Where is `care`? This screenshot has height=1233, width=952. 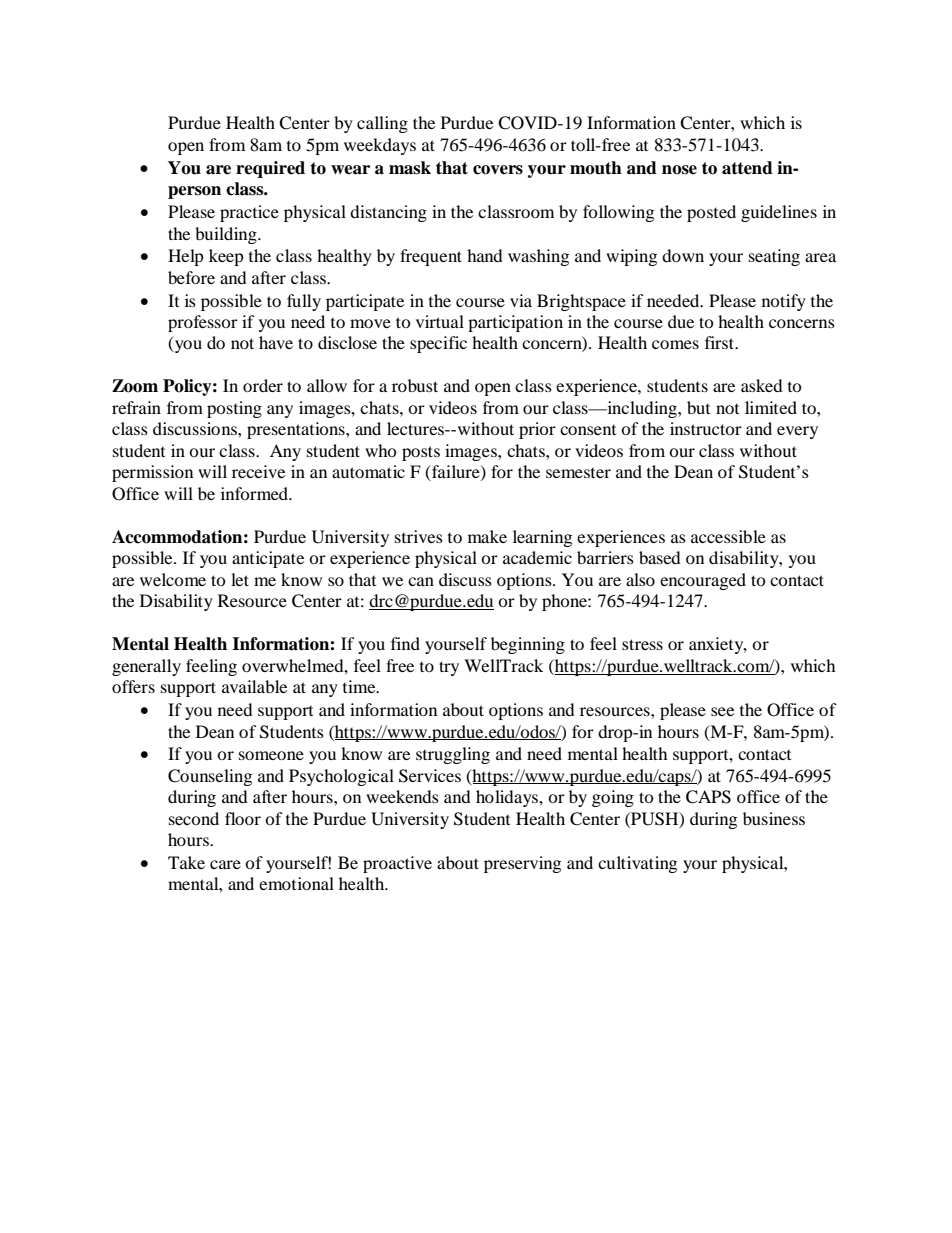 care is located at coordinates (225, 864).
